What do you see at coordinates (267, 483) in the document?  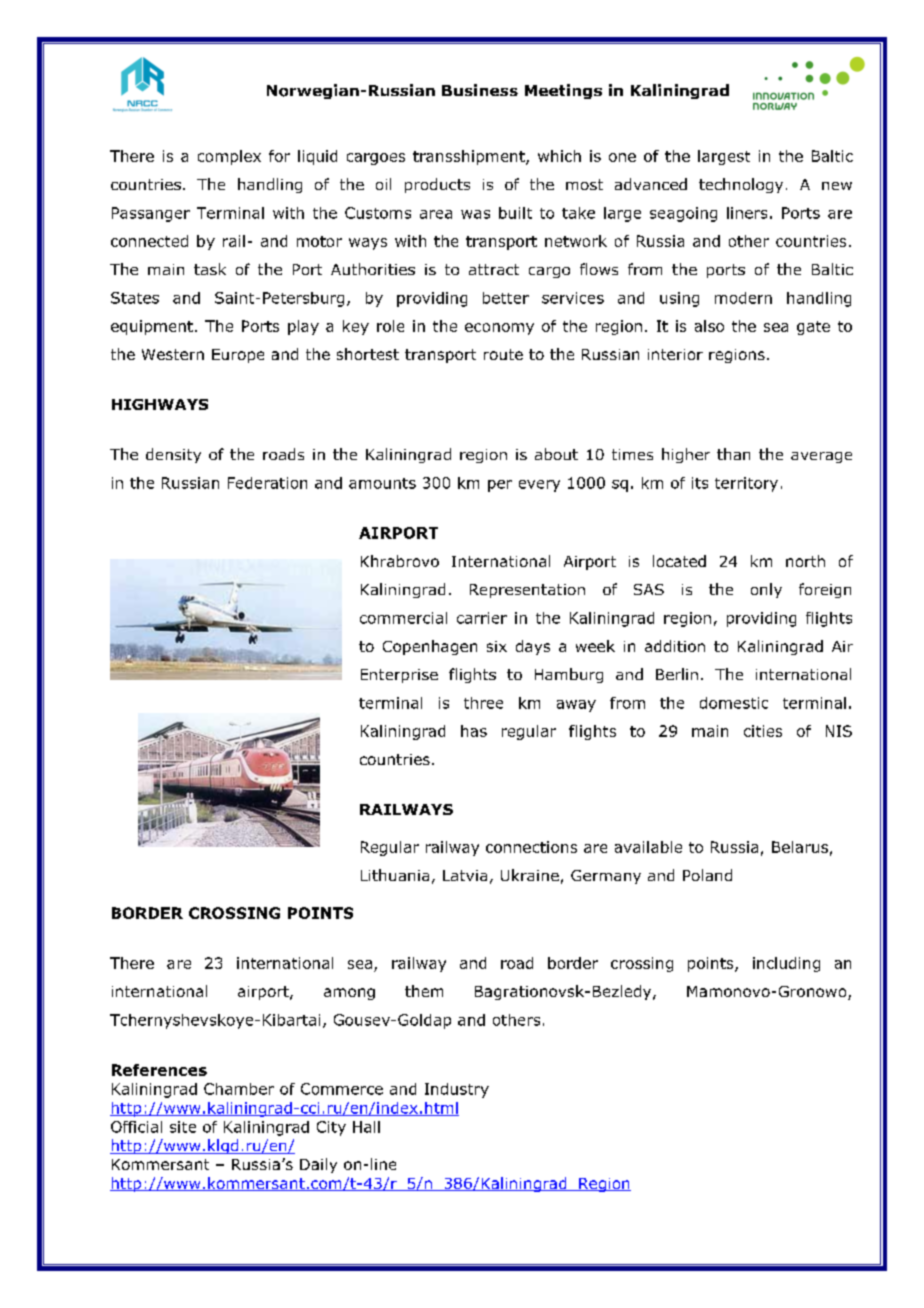 I see `Federation` at bounding box center [267, 483].
